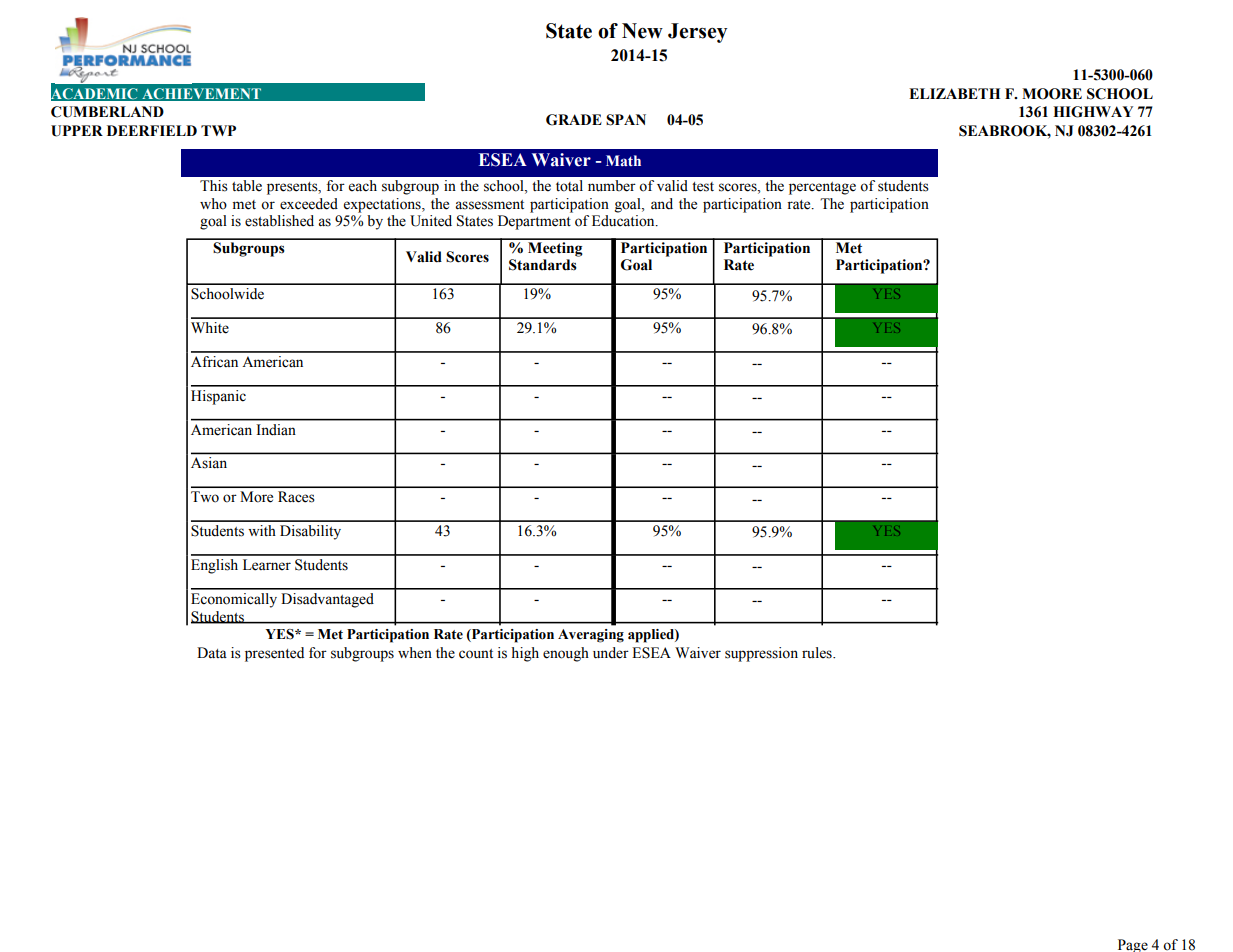 The height and width of the document is (952, 1233). I want to click on New, so click(642, 31).
